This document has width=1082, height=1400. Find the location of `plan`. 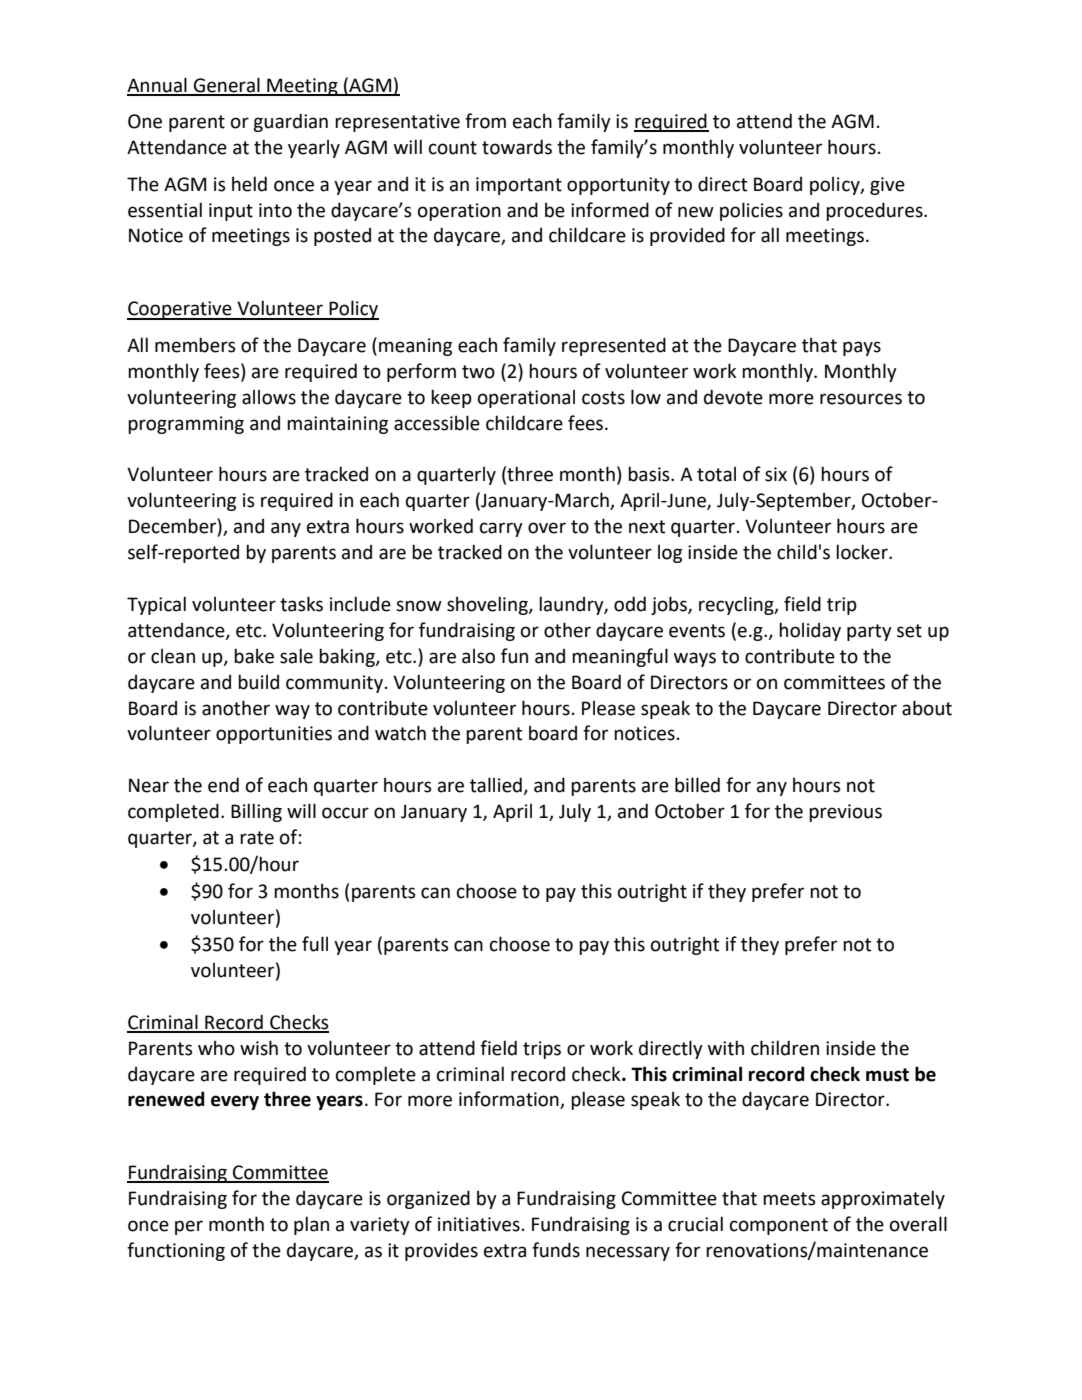

plan is located at coordinates (311, 1225).
